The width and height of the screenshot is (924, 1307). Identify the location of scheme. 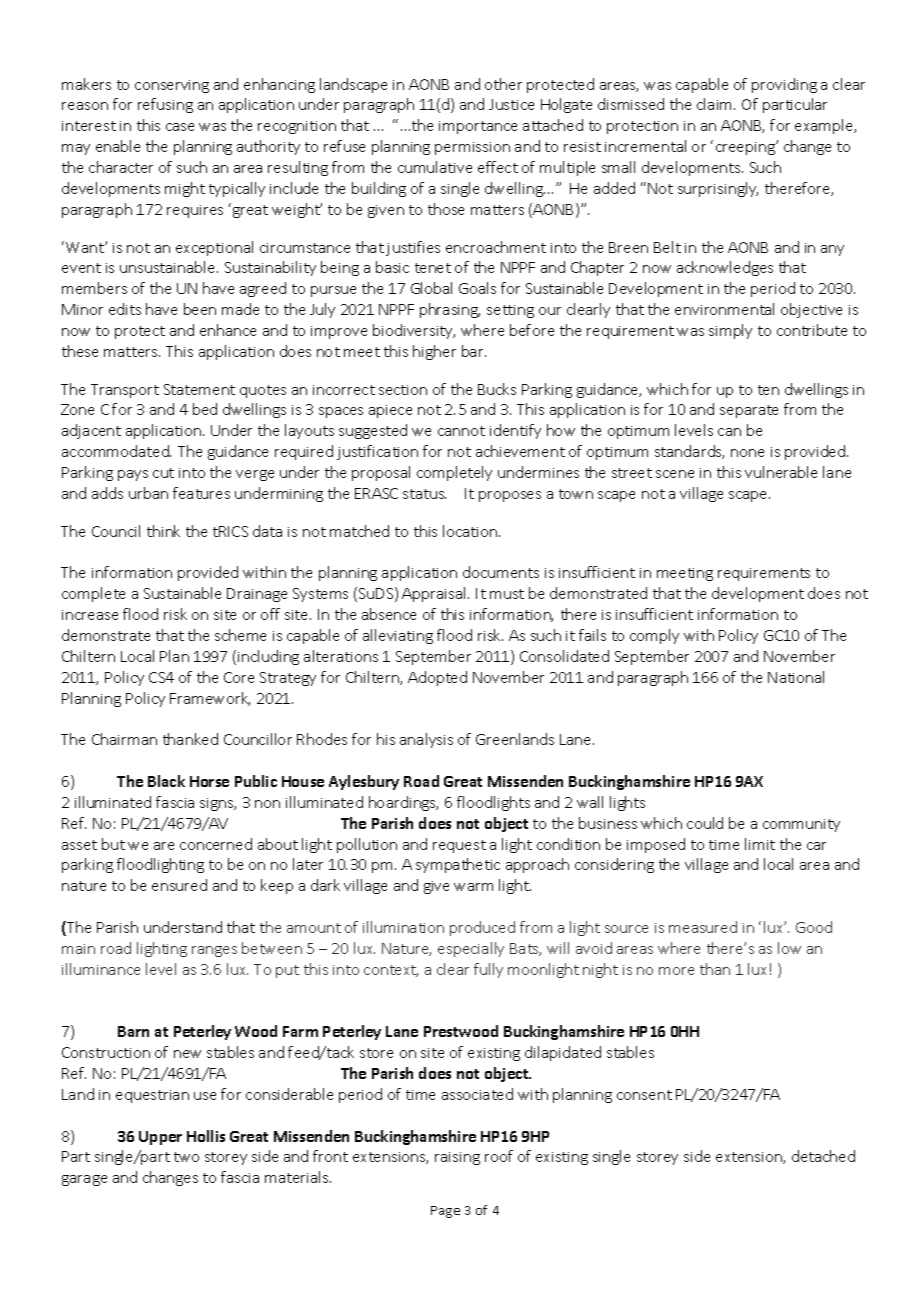
(240, 635).
